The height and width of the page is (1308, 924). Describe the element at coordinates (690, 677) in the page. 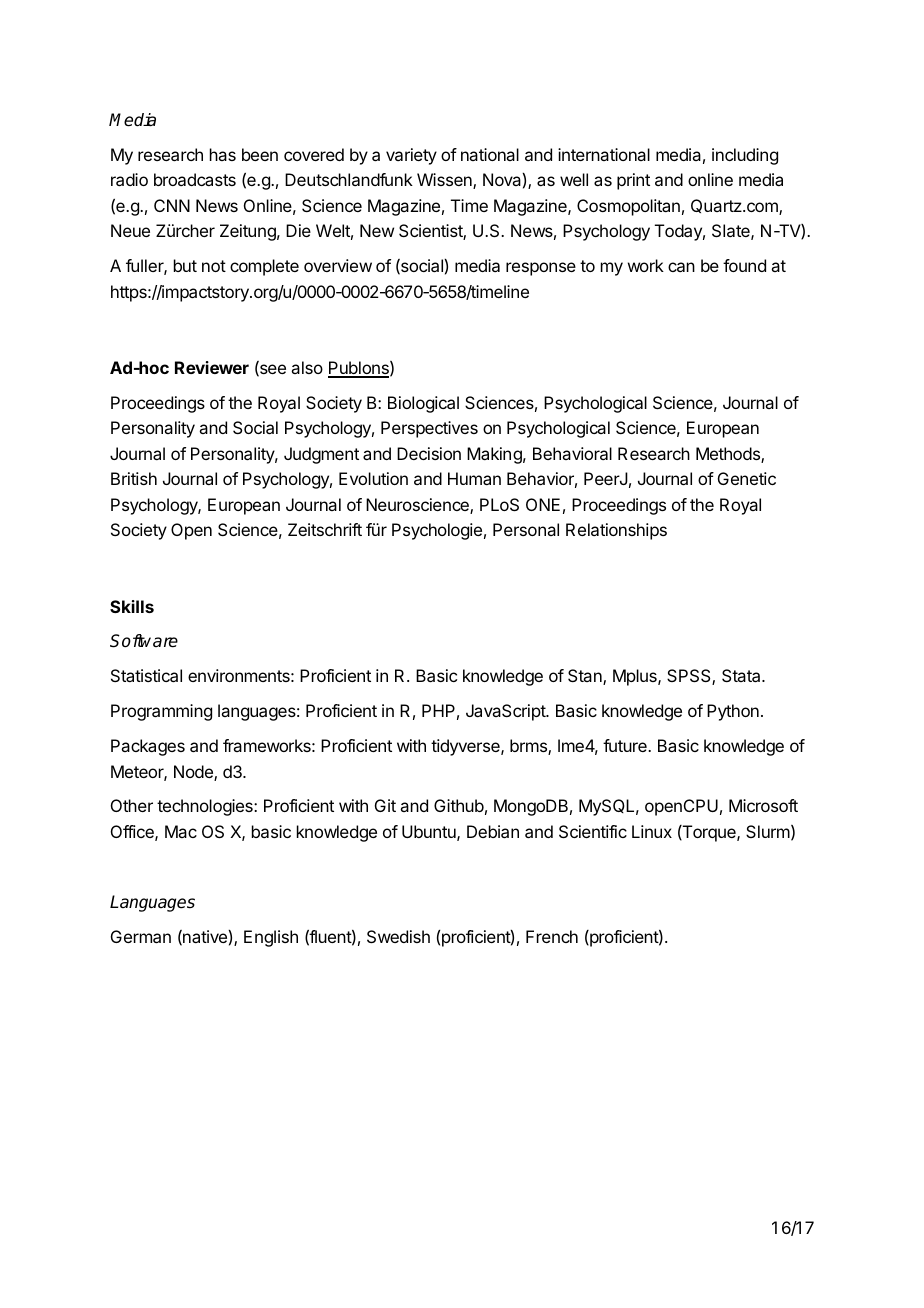

I see `SPSS` at that location.
